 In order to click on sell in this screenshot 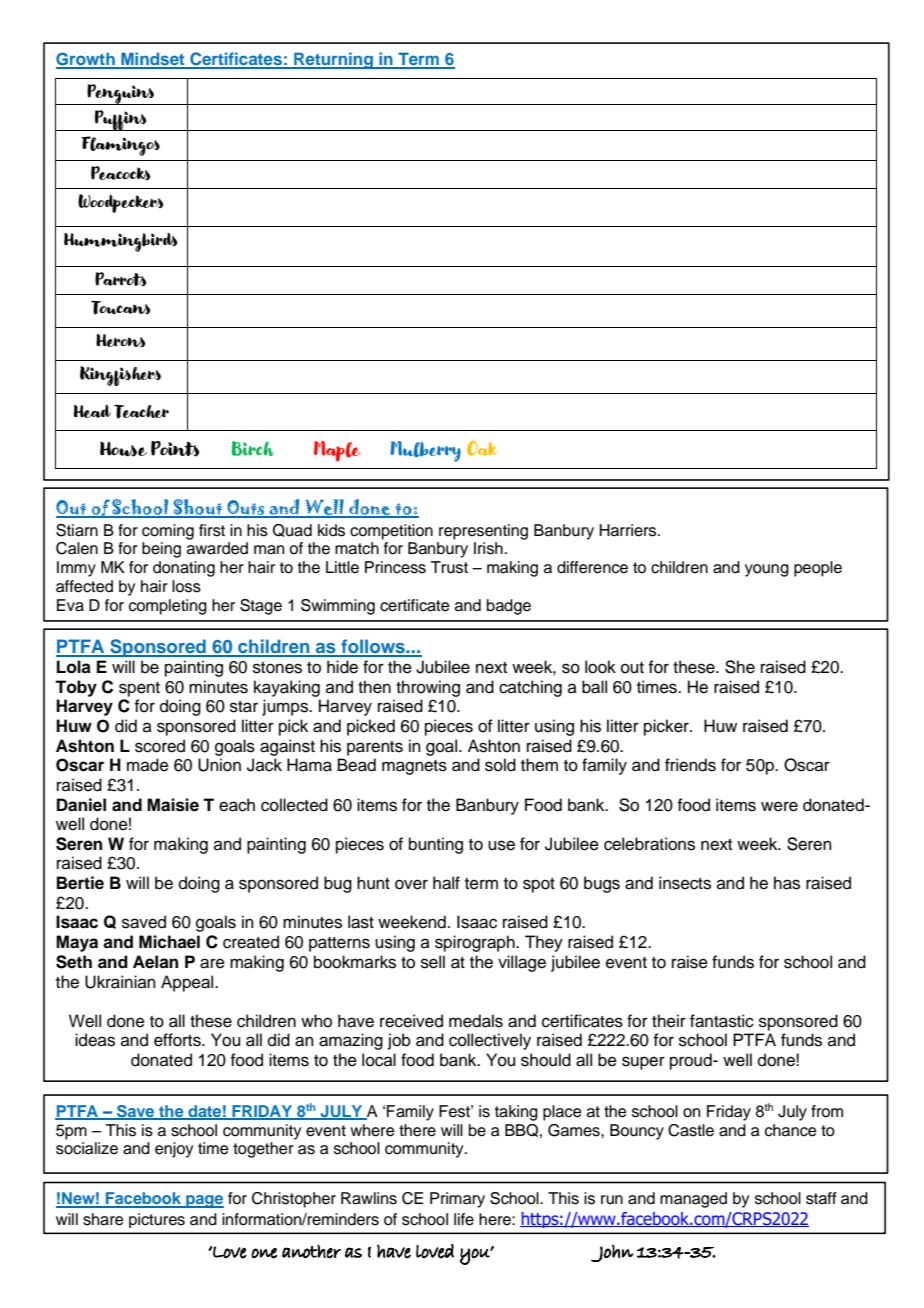, I will do `click(433, 962)`.
